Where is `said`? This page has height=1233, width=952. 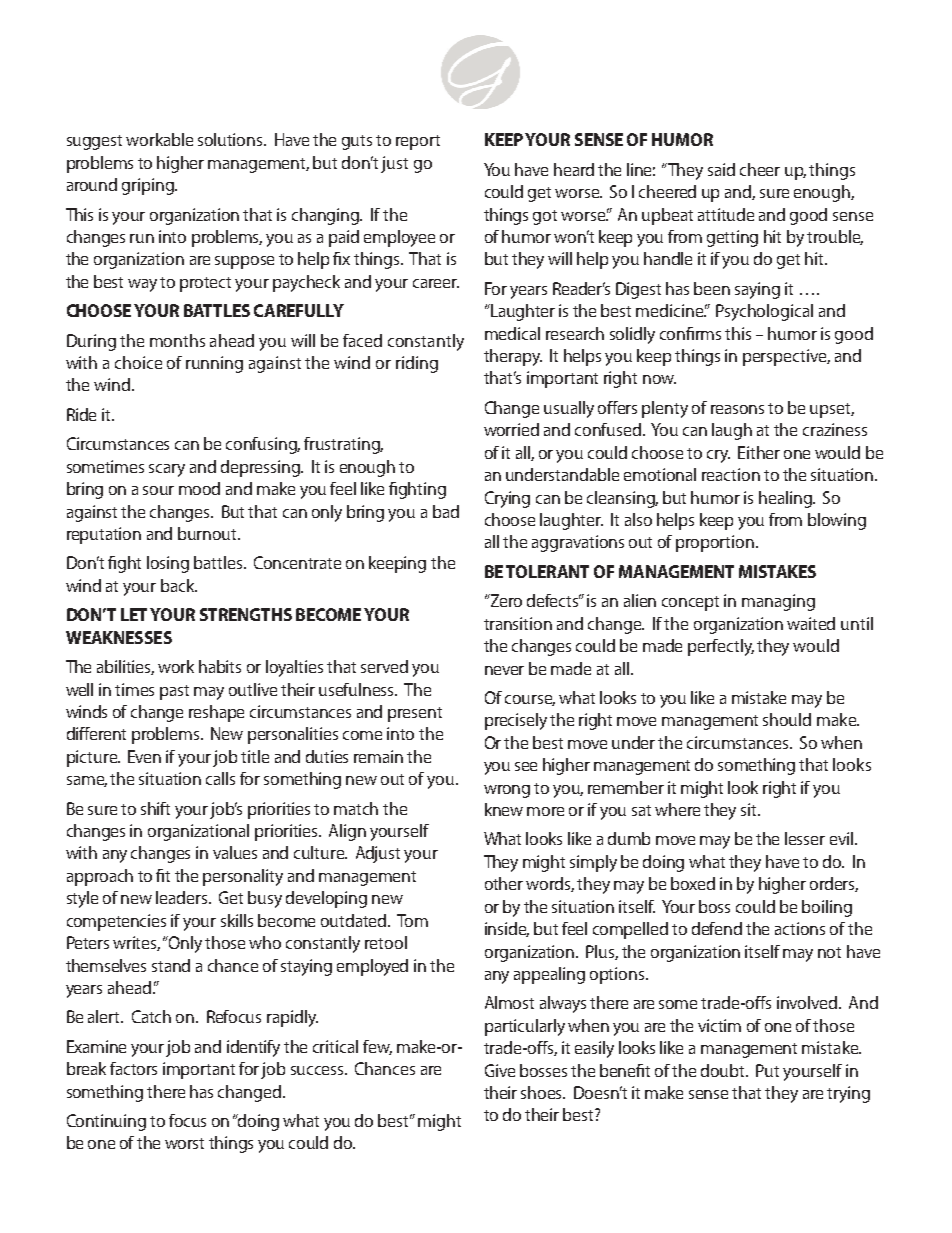 said is located at coordinates (721, 169).
